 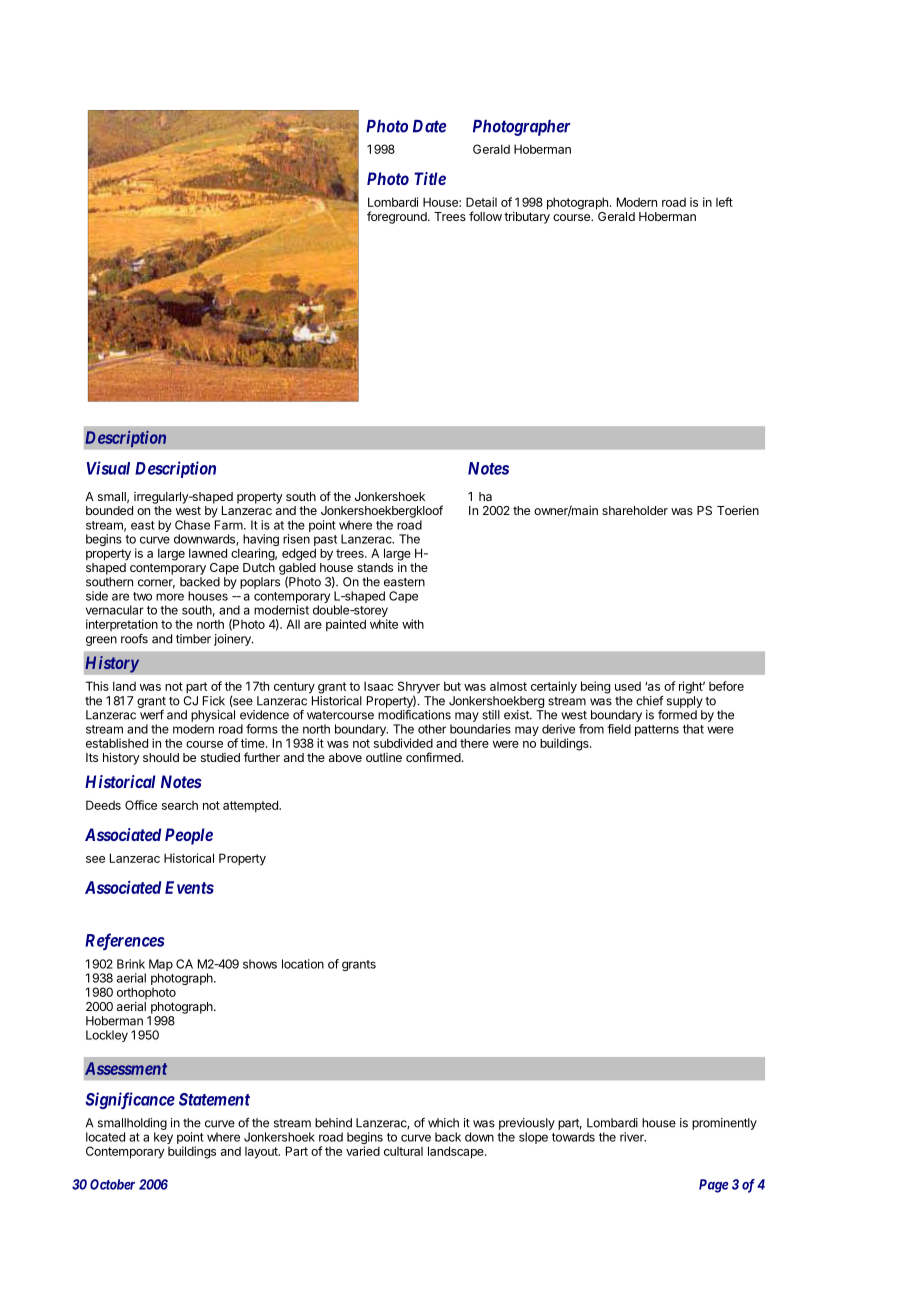 I want to click on References, so click(x=125, y=941).
